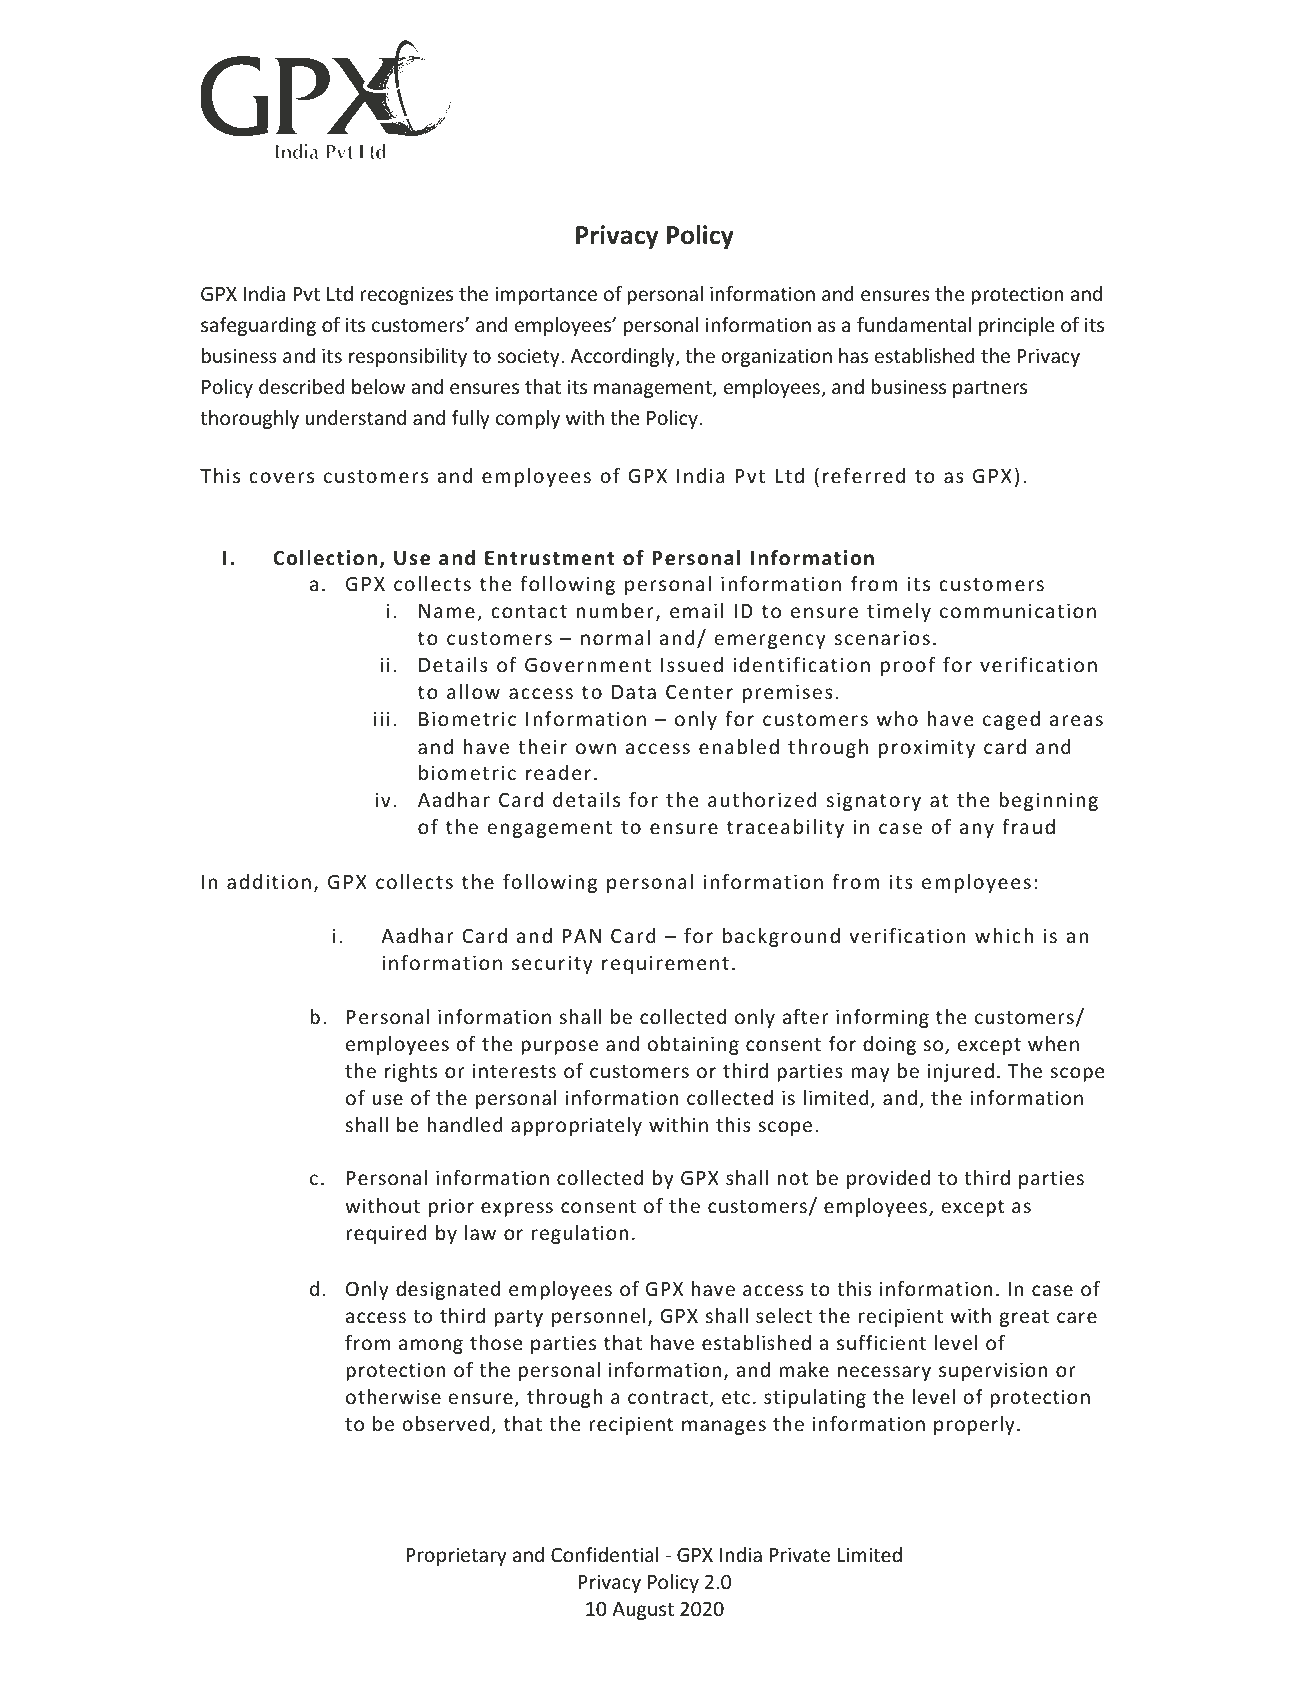 Image resolution: width=1310 pixels, height=1695 pixels. I want to click on appropriately, so click(576, 1126).
